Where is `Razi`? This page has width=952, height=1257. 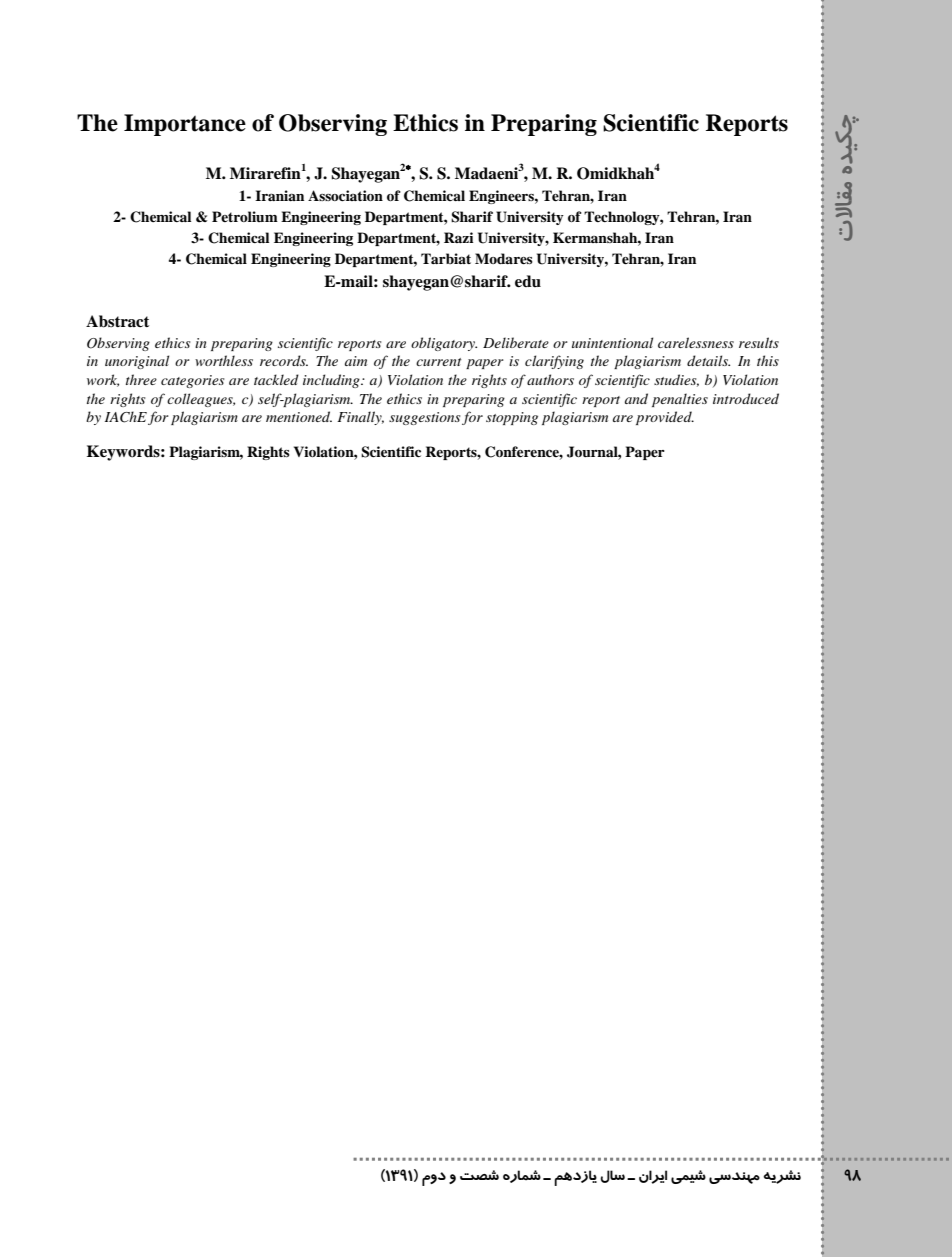 Razi is located at coordinates (458, 237).
